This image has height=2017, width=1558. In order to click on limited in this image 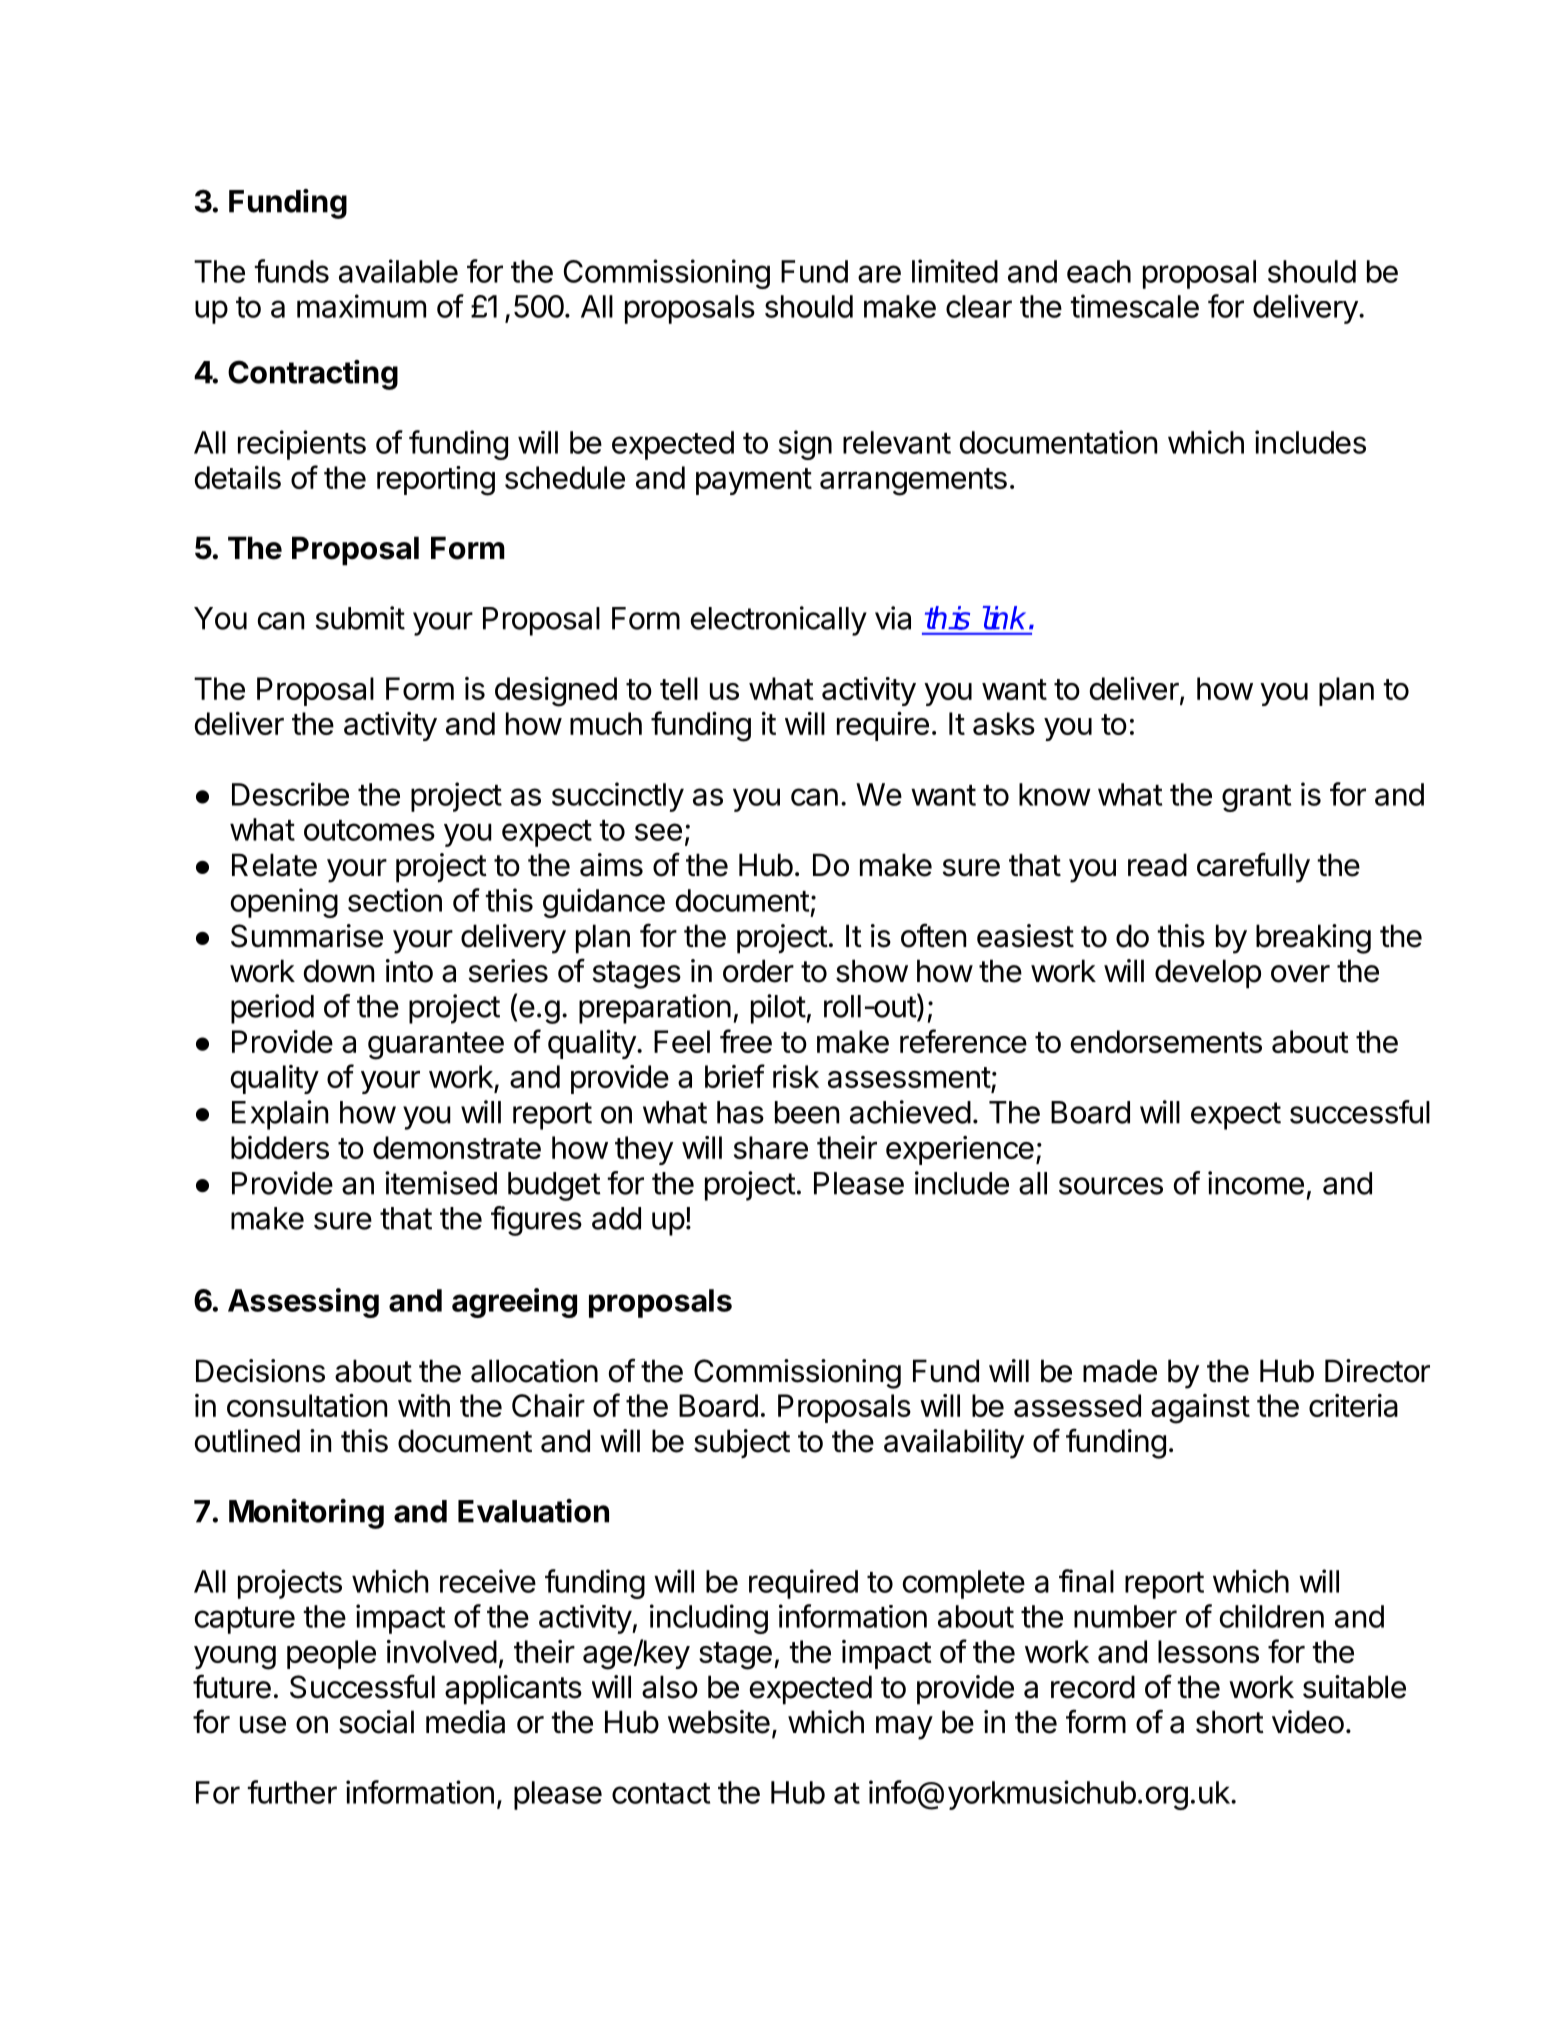, I will do `click(955, 271)`.
